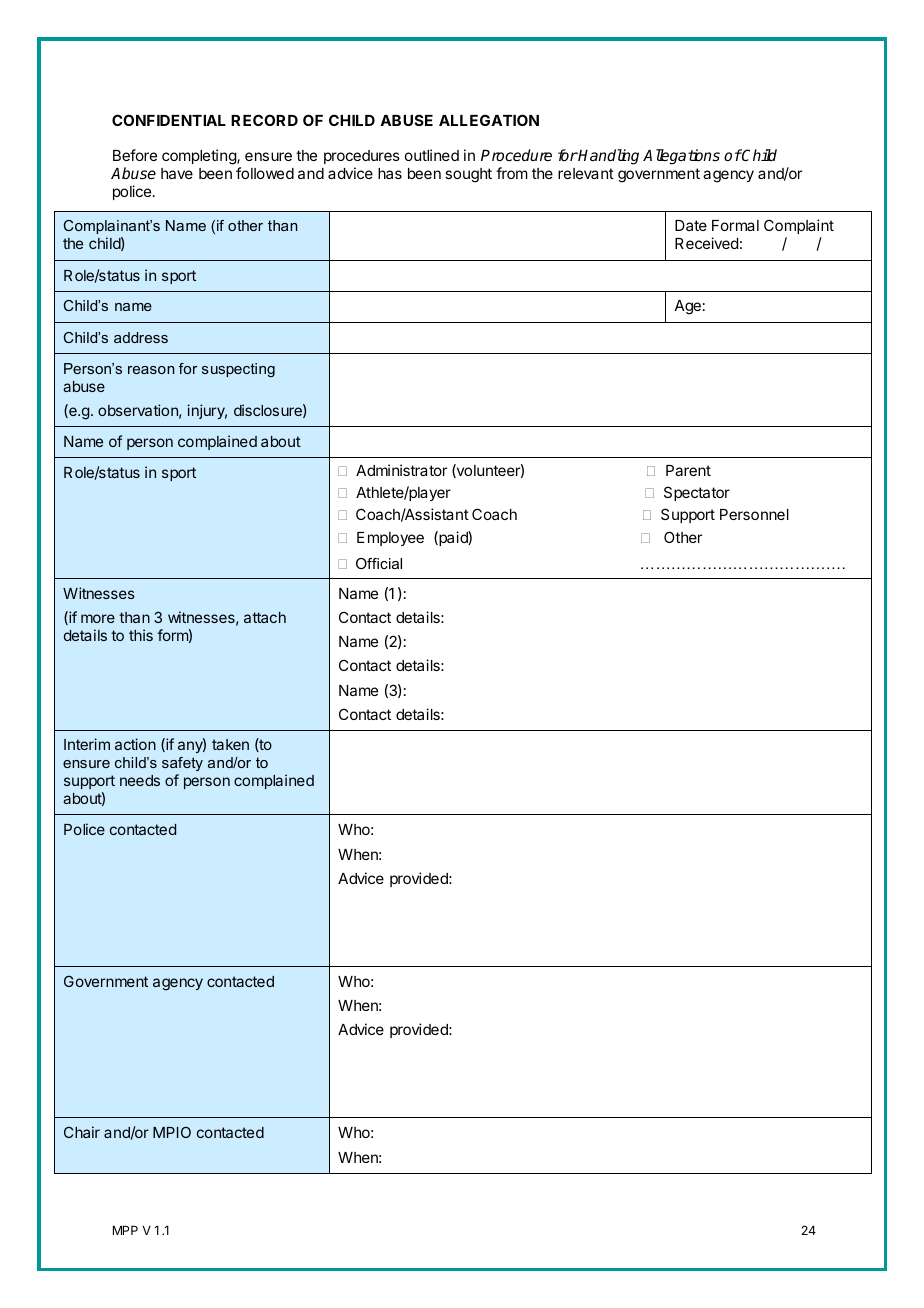 The width and height of the screenshot is (924, 1308). What do you see at coordinates (432, 155) in the screenshot?
I see `outlined` at bounding box center [432, 155].
